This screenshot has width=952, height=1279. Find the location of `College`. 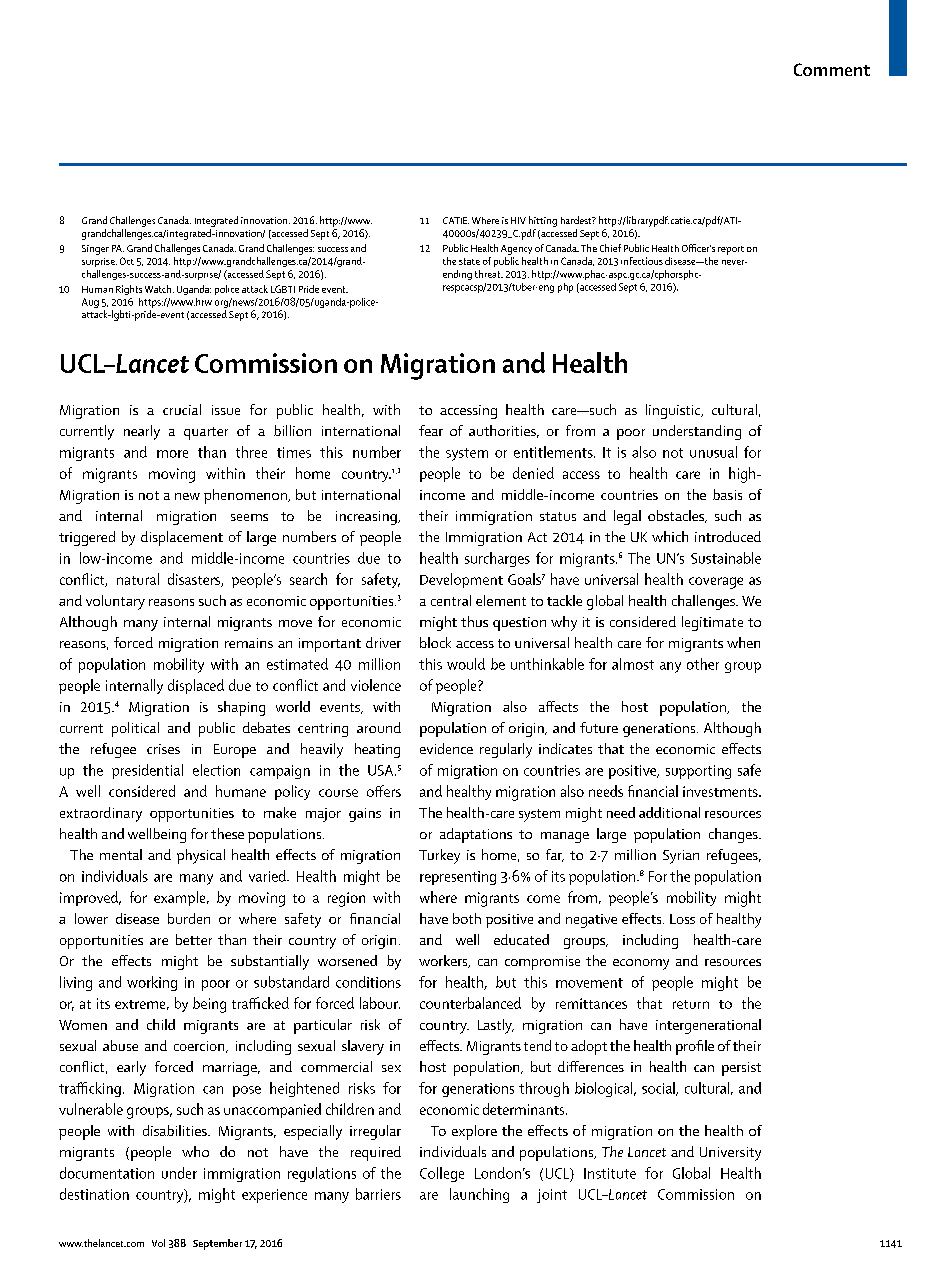

College is located at coordinates (442, 1174).
